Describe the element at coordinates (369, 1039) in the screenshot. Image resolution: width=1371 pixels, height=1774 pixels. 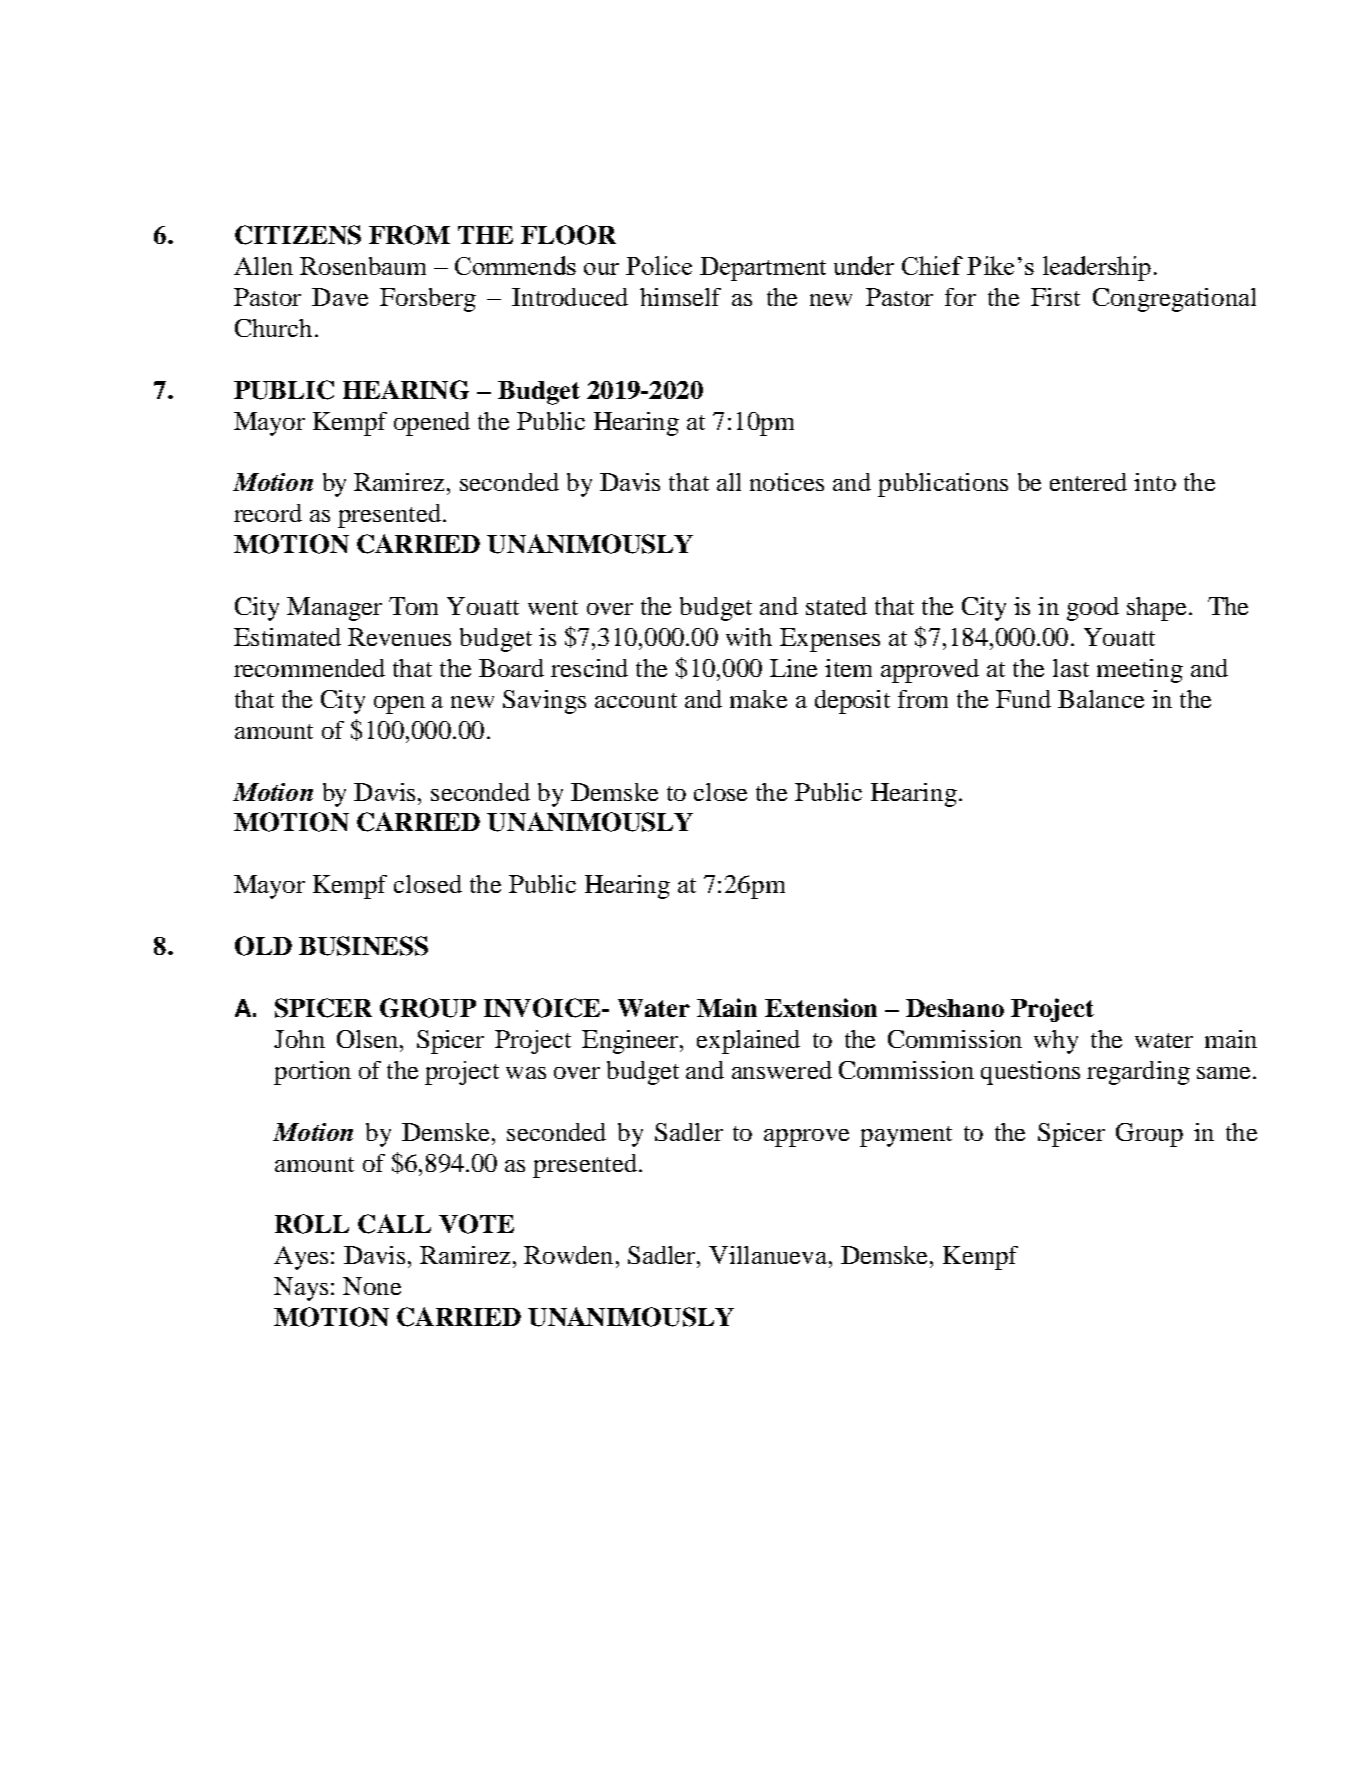
I see `Olsen` at that location.
